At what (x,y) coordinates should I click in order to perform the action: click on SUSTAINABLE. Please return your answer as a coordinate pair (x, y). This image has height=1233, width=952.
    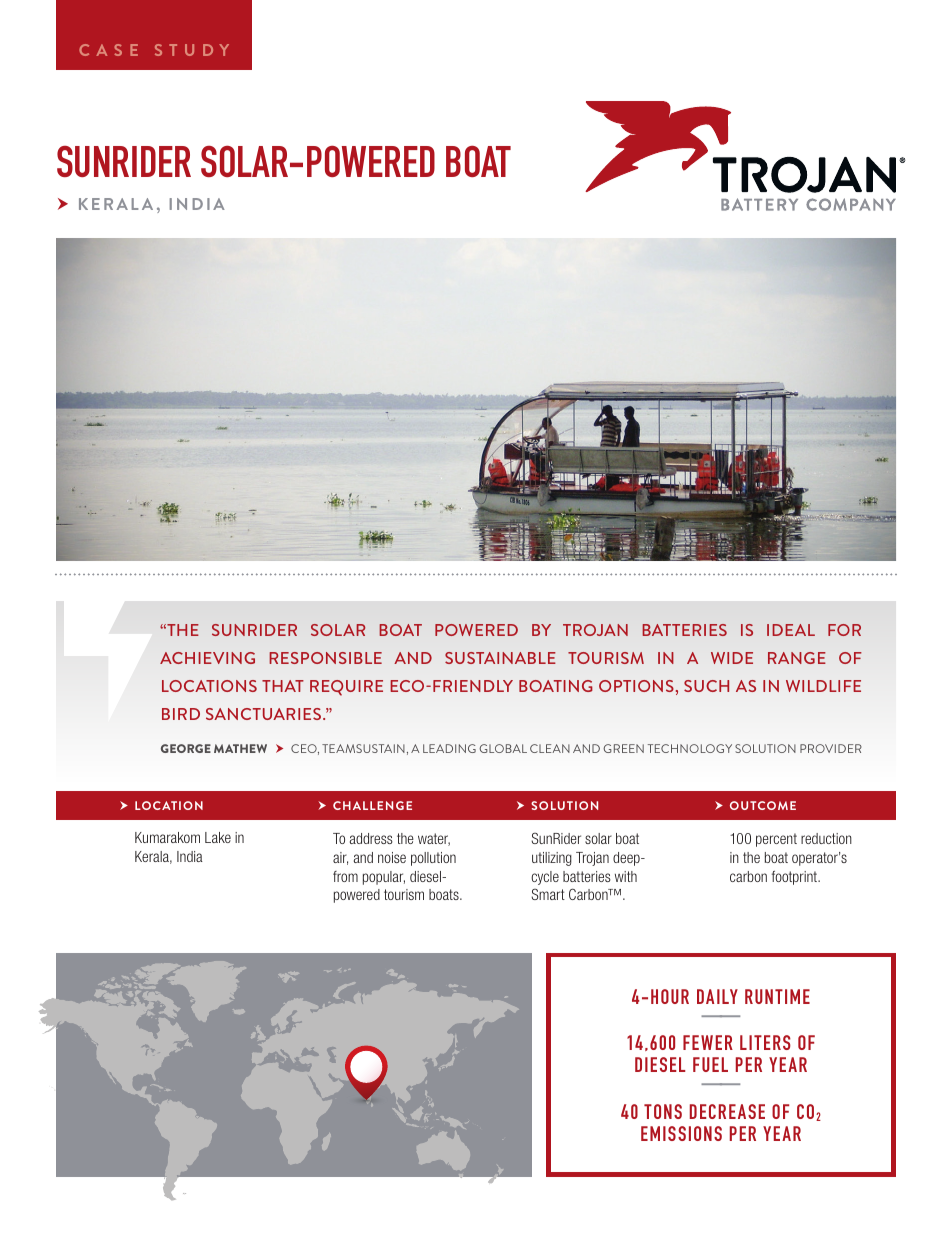
    Looking at the image, I should click on (500, 658).
